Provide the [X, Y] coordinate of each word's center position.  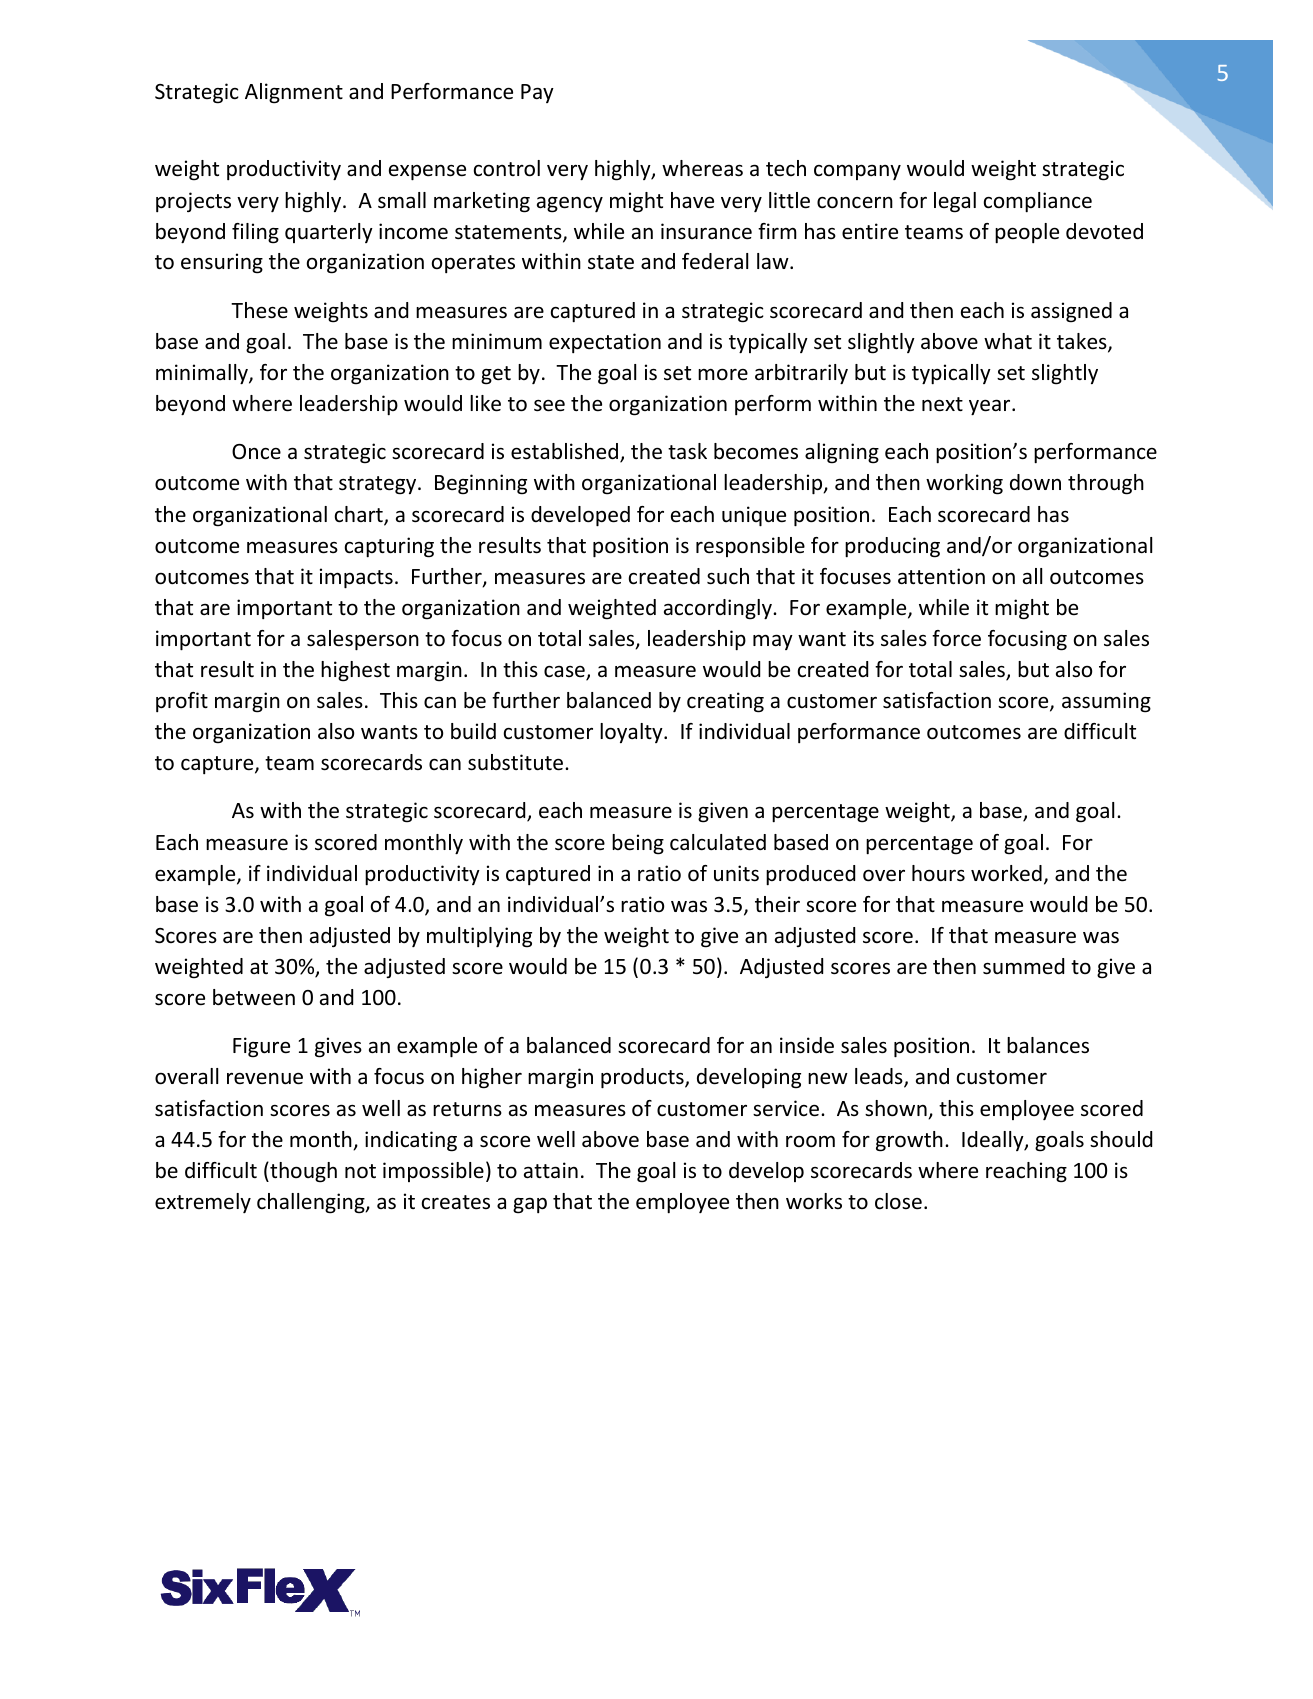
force [956, 638]
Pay [537, 93]
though [302, 1172]
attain [551, 1170]
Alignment [294, 93]
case [565, 673]
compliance [1038, 202]
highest [355, 671]
